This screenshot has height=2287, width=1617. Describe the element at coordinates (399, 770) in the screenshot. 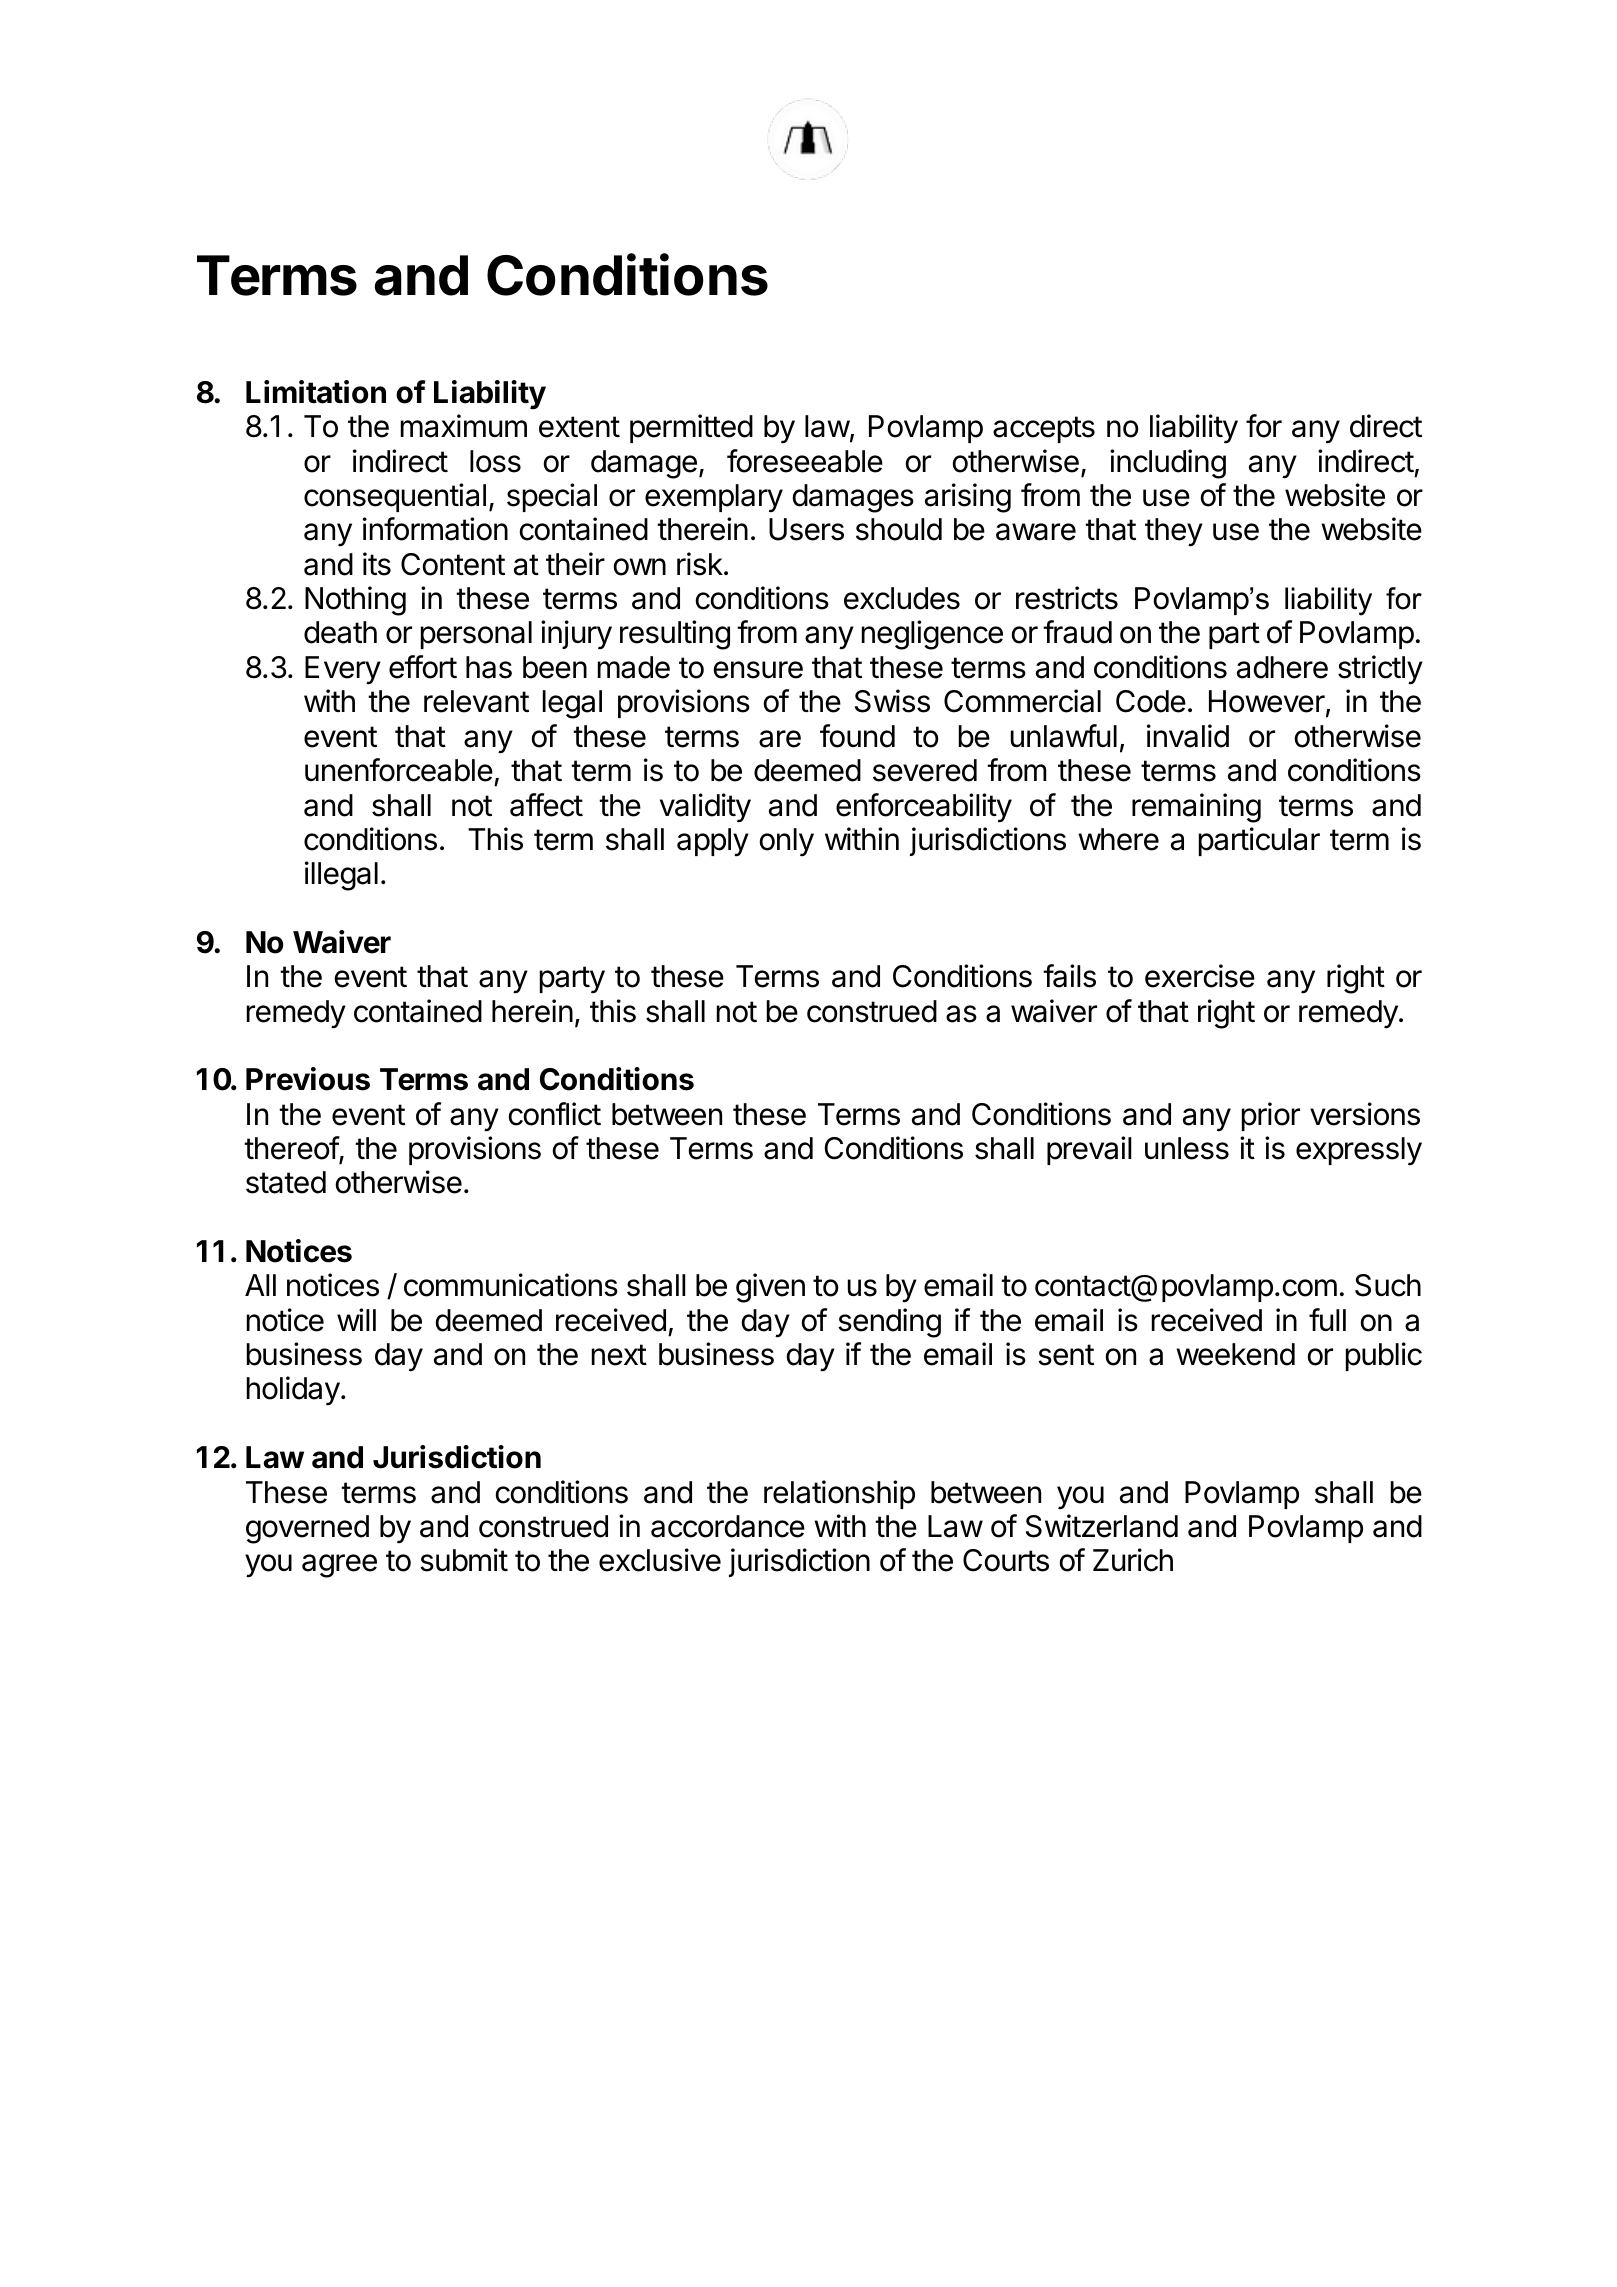

I see `unenforceable` at that location.
